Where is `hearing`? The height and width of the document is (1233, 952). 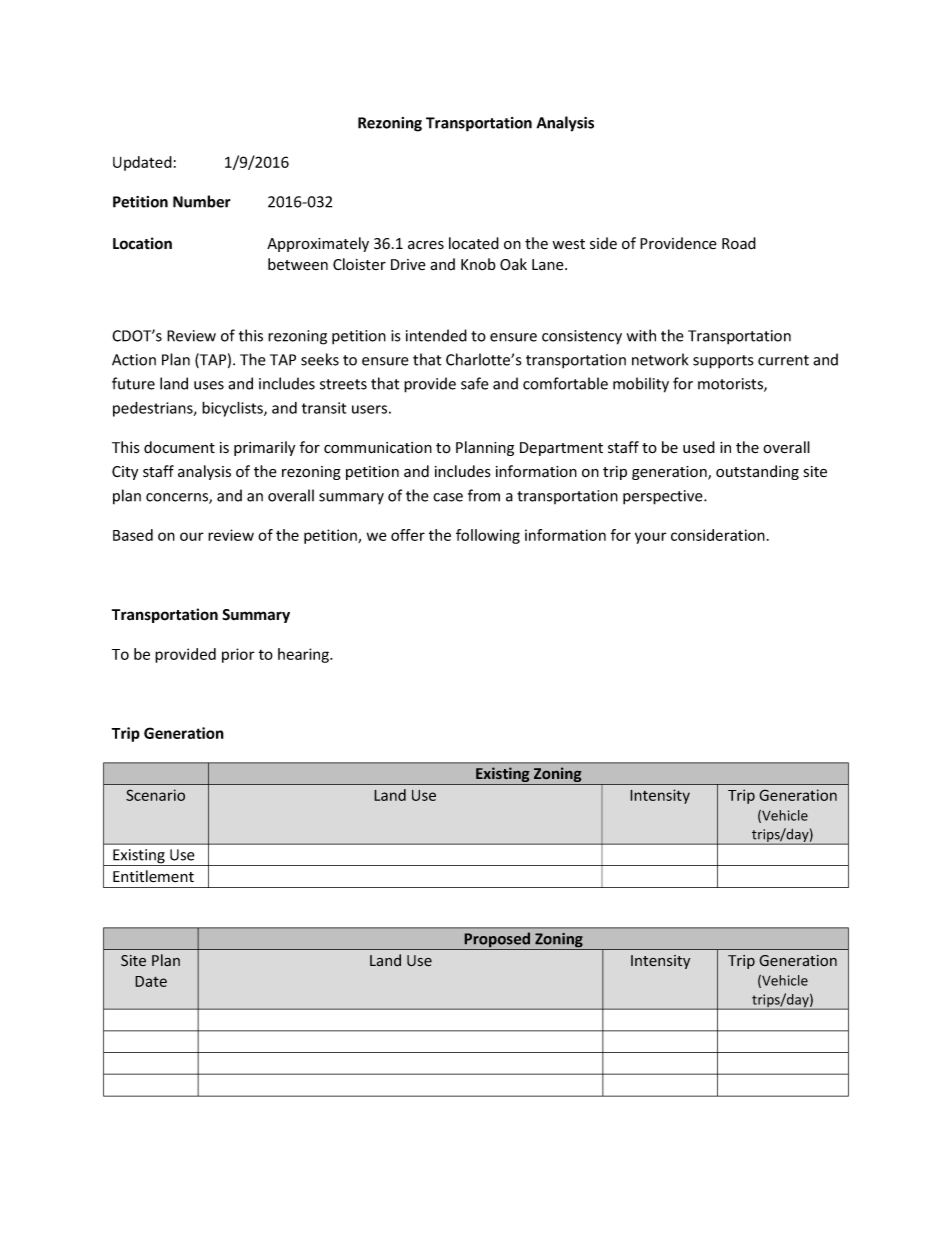 hearing is located at coordinates (304, 655).
